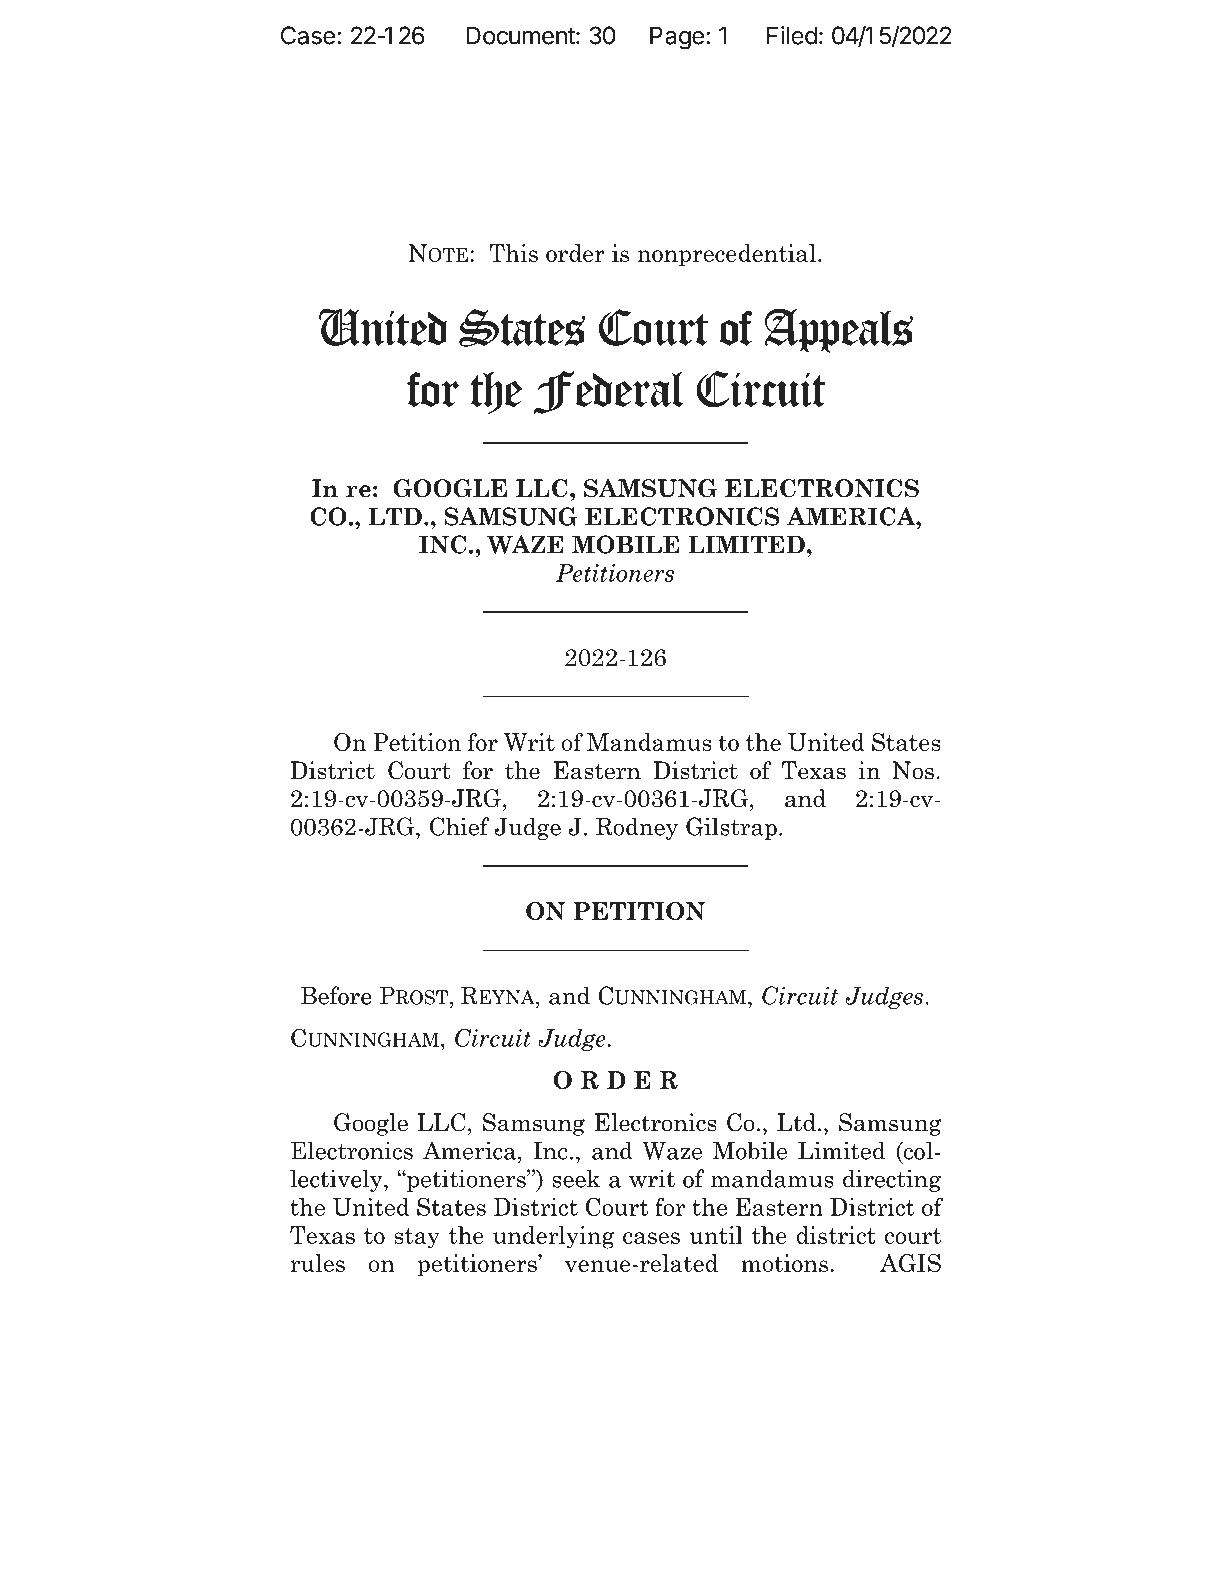 Image resolution: width=1231 pixels, height=1594 pixels. Describe the element at coordinates (417, 1238) in the screenshot. I see `stay` at that location.
